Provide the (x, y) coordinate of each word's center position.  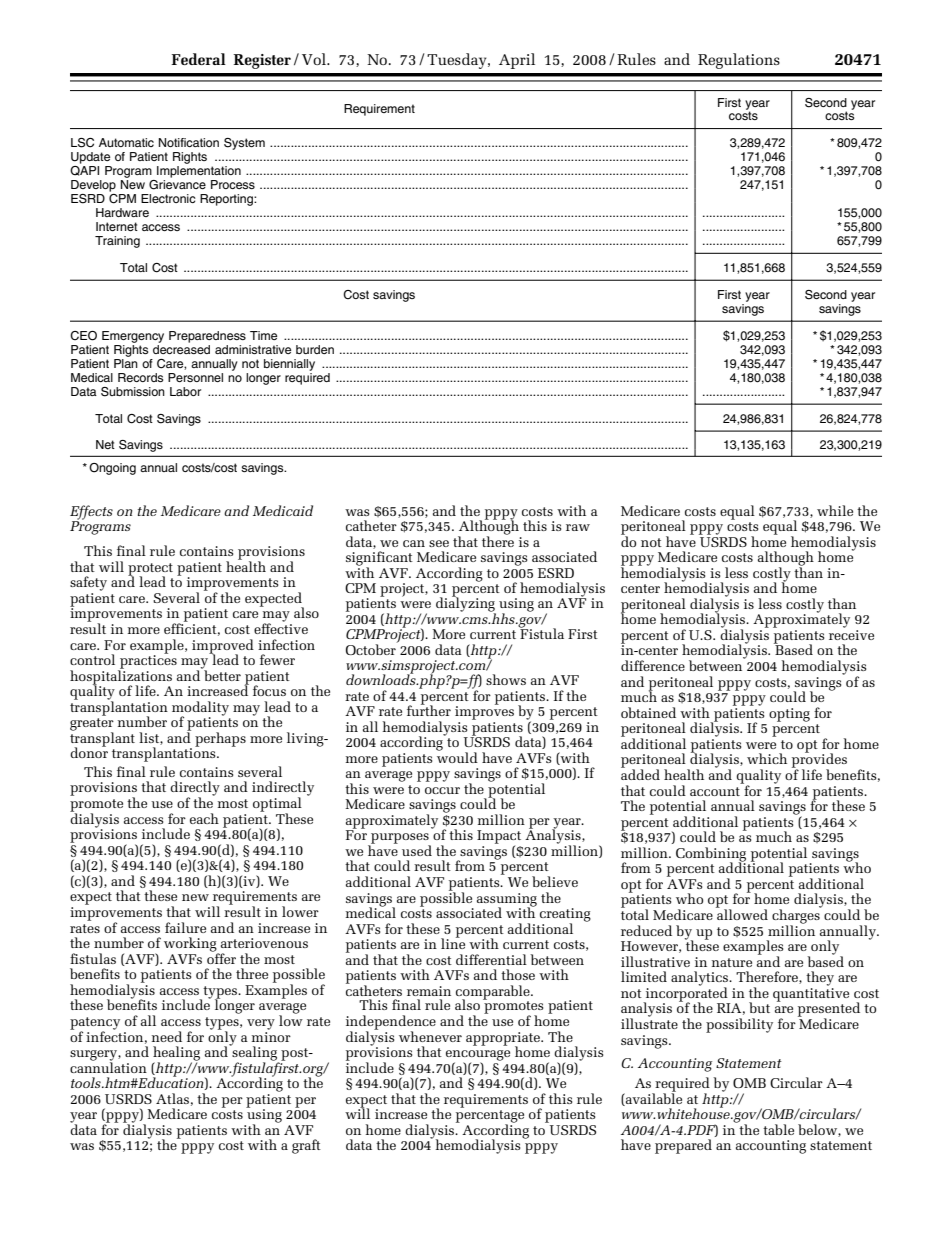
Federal (198, 59)
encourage (478, 1056)
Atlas (172, 1098)
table (778, 1129)
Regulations (739, 61)
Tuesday (458, 61)
